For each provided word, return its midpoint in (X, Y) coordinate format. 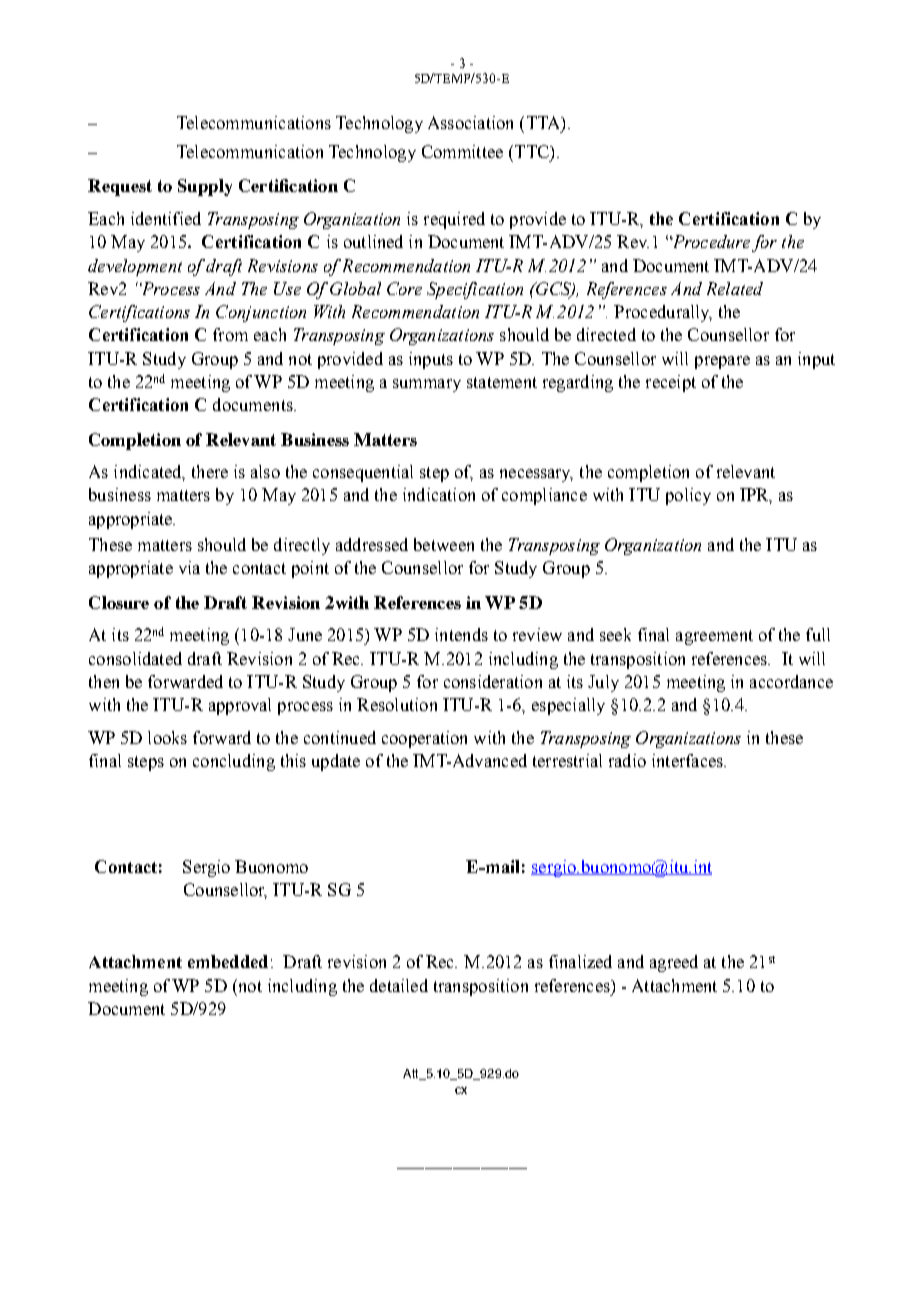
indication (439, 494)
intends (461, 634)
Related (735, 288)
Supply (205, 187)
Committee (462, 151)
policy (688, 496)
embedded (228, 961)
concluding (234, 762)
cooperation (424, 739)
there (210, 471)
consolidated (135, 658)
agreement (714, 637)
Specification (475, 290)
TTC (531, 151)
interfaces (688, 760)
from (230, 334)
